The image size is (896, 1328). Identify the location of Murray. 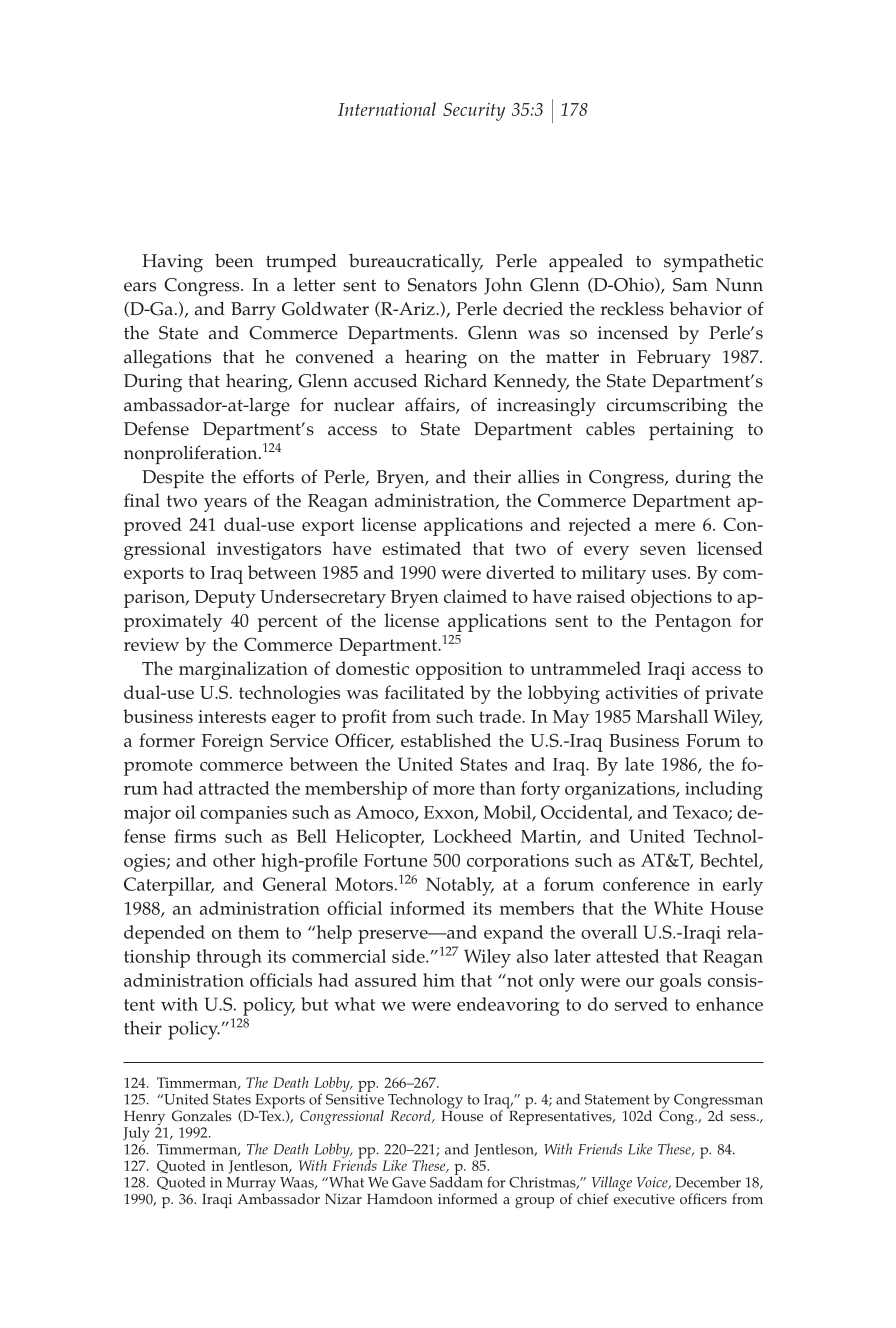
(251, 1185).
